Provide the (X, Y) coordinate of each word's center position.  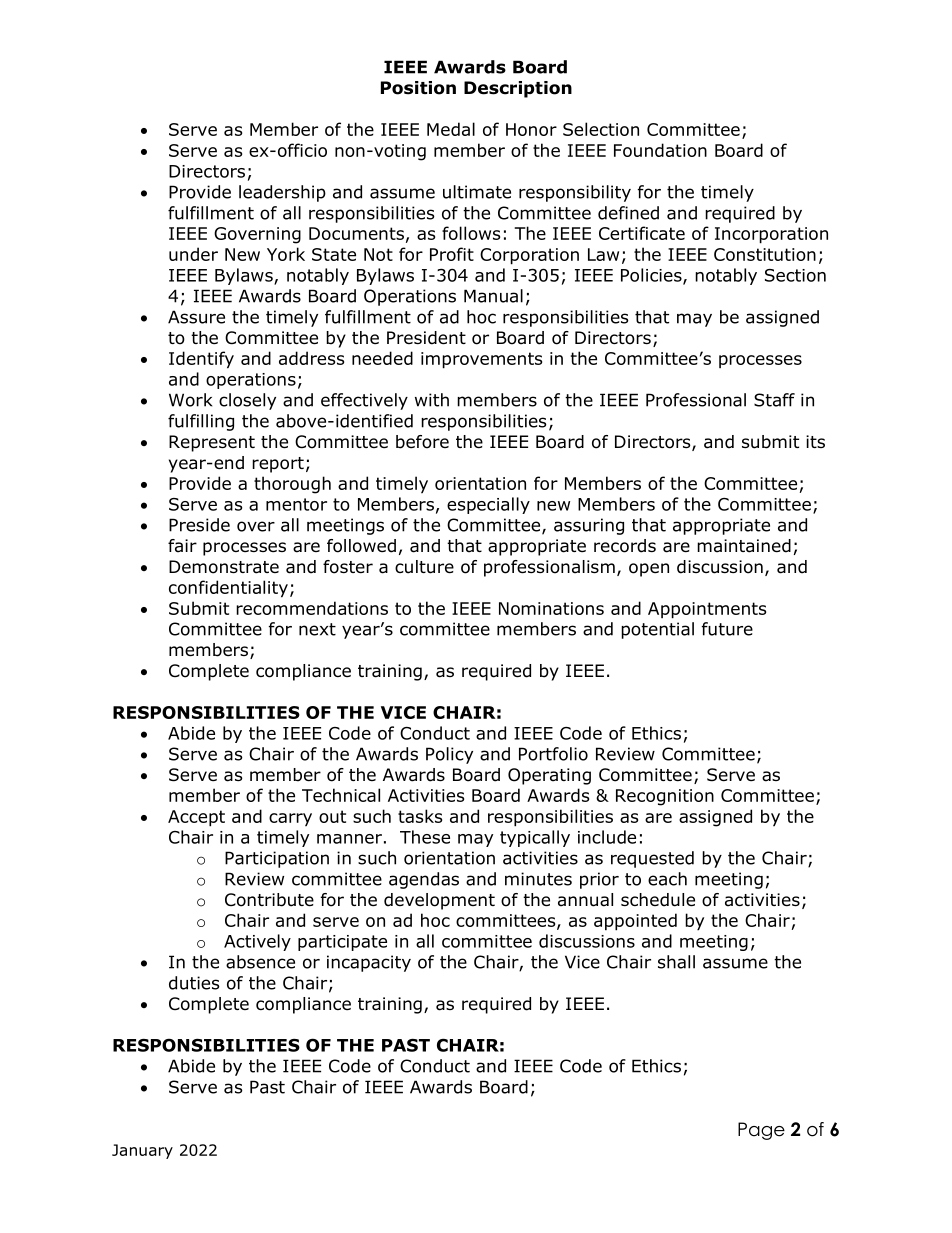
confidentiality (228, 589)
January (142, 1151)
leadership (282, 193)
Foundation (660, 150)
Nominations (551, 608)
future (727, 629)
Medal (451, 129)
